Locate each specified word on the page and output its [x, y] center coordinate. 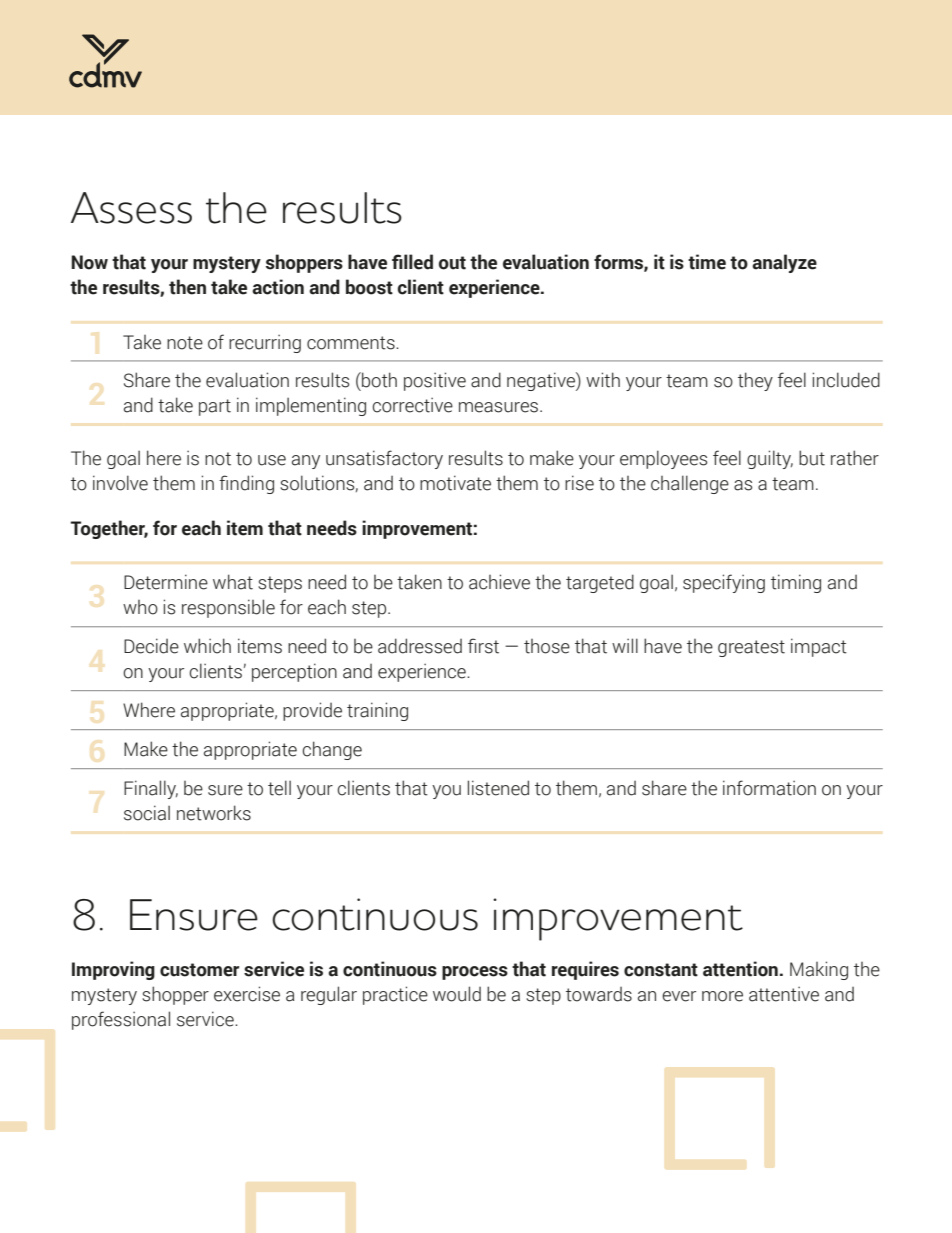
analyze [784, 263]
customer [199, 970]
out [452, 263]
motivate [455, 483]
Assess [131, 208]
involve [120, 483]
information [769, 788]
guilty [770, 459]
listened [498, 788]
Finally [151, 789]
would [457, 994]
